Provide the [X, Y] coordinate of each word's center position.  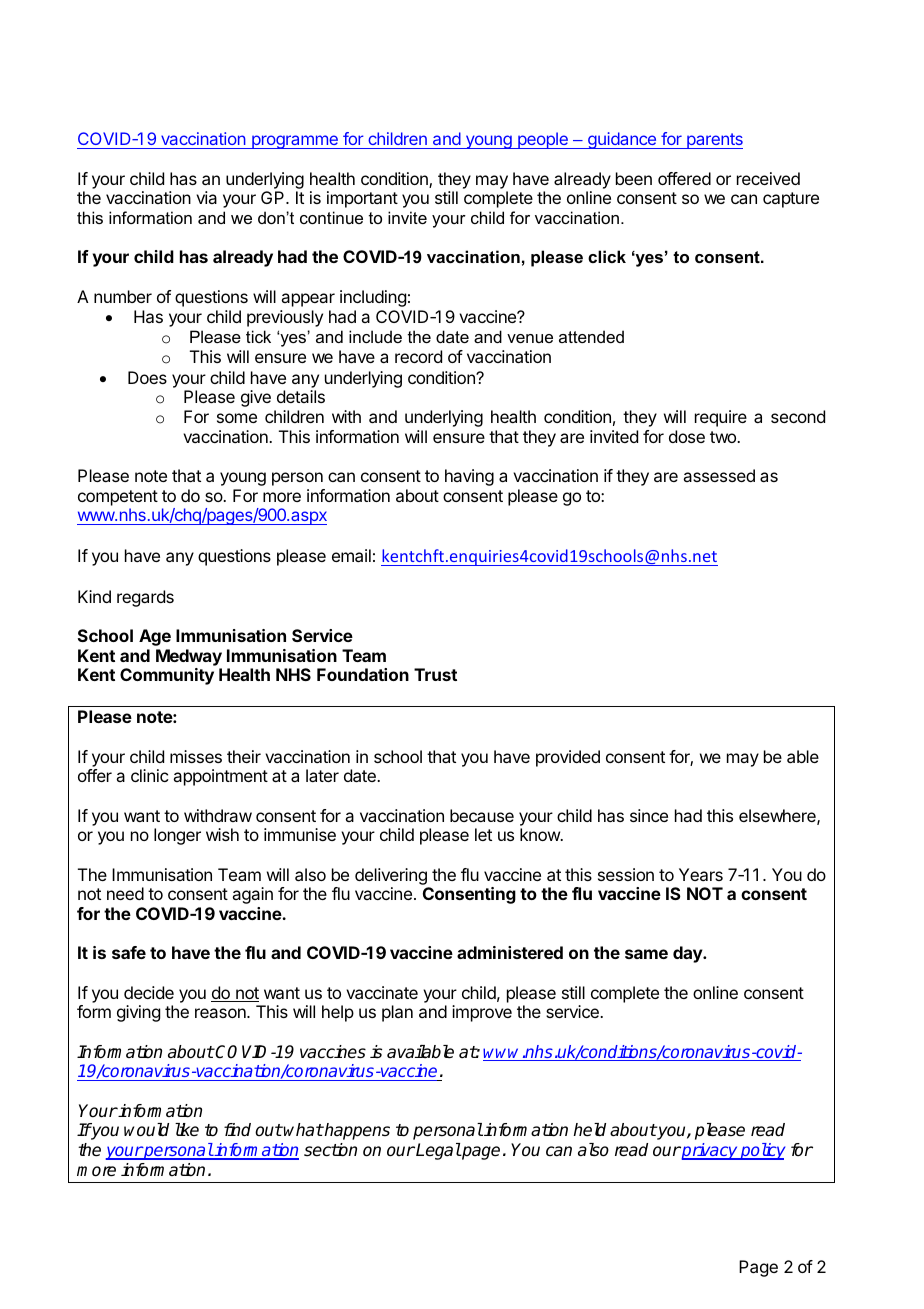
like [187, 1129]
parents [714, 141]
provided [568, 758]
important [362, 199]
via [206, 197]
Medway [189, 657]
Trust [435, 674]
